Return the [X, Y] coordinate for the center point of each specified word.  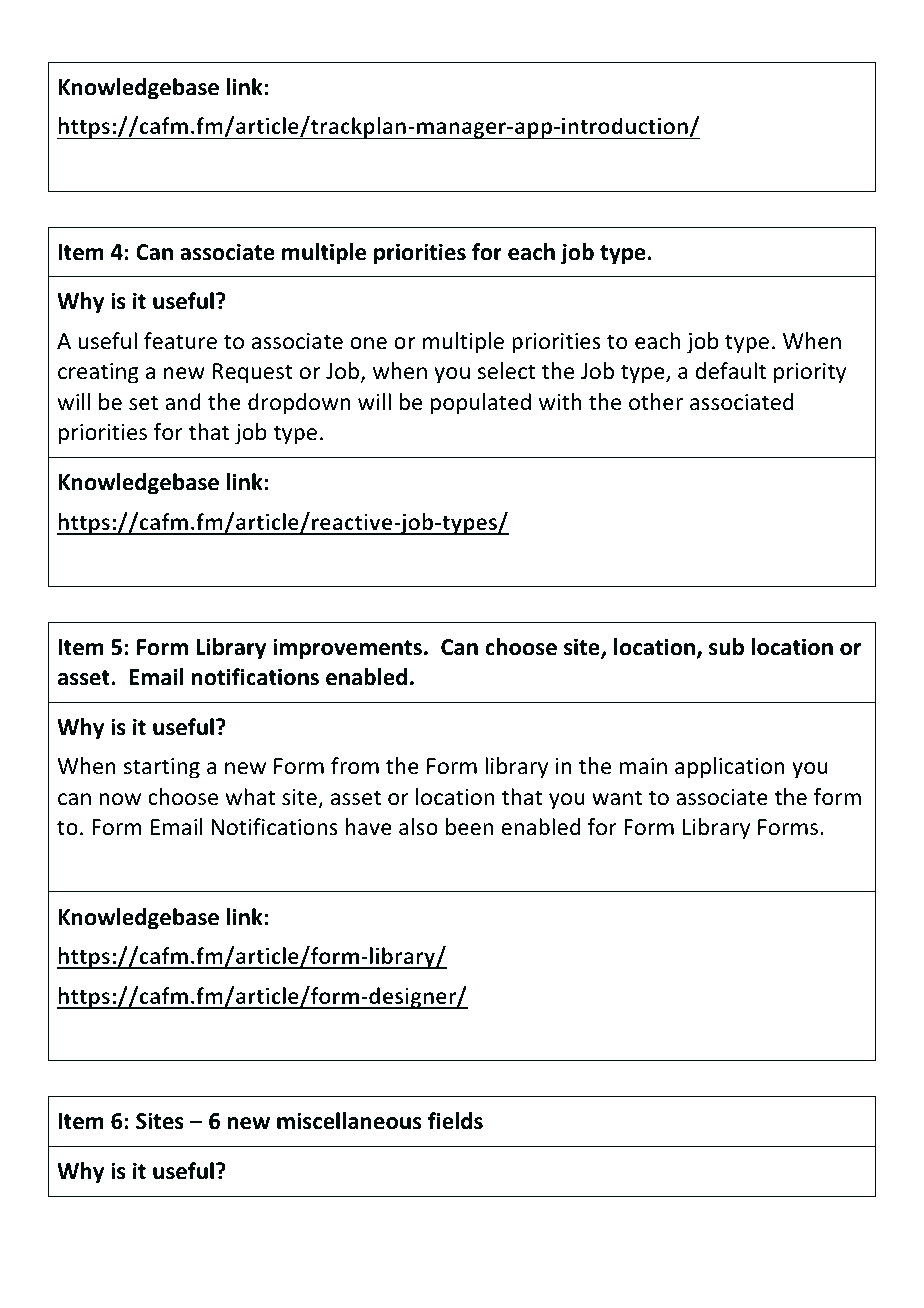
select [507, 371]
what [251, 797]
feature [180, 341]
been [469, 827]
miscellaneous [349, 1121]
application [730, 768]
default [731, 371]
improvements [347, 649]
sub [726, 647]
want [617, 798]
